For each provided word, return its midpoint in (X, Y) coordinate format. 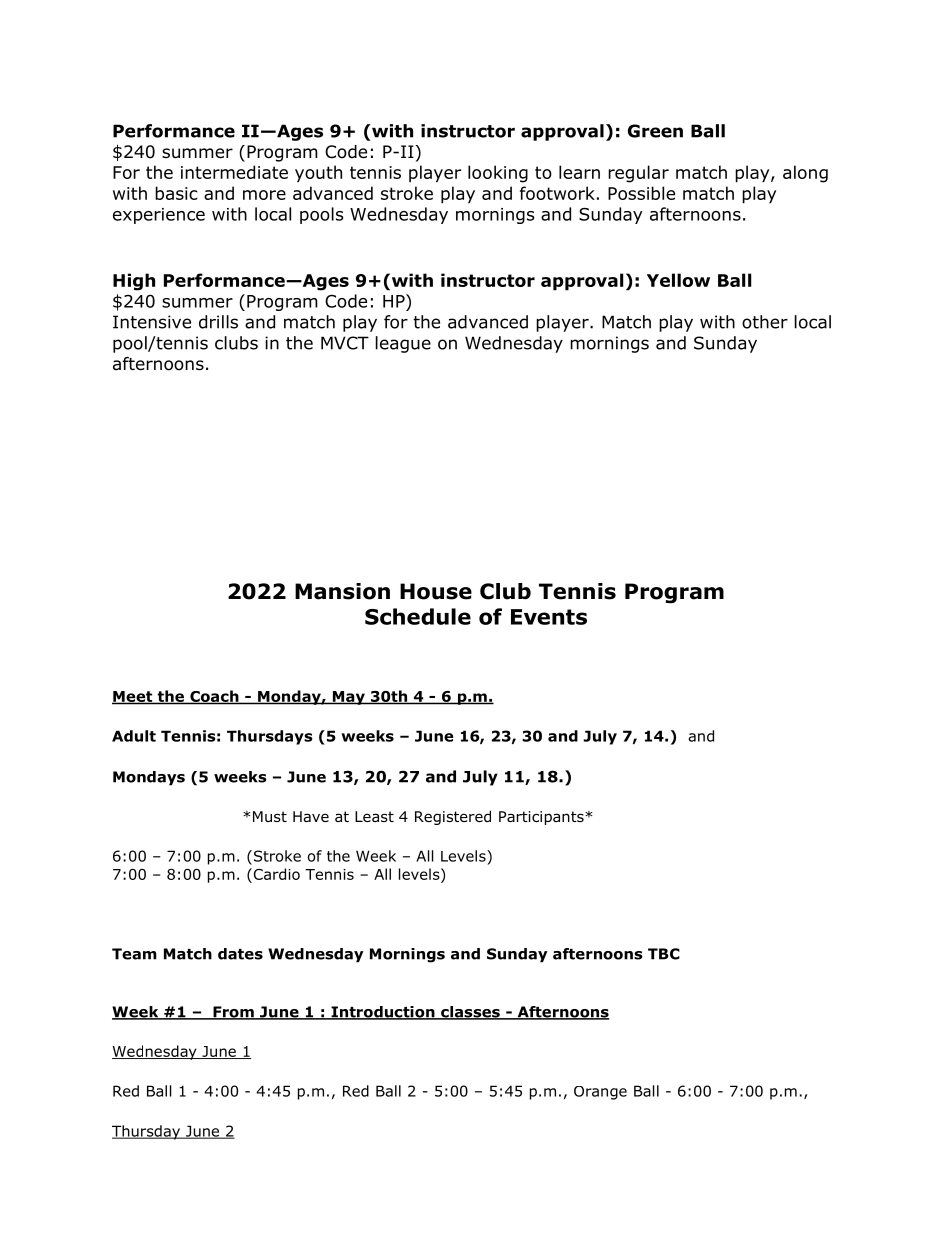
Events (549, 617)
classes (470, 1013)
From (233, 1013)
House (436, 591)
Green (655, 131)
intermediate (234, 172)
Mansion (342, 591)
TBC (664, 954)
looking (498, 174)
